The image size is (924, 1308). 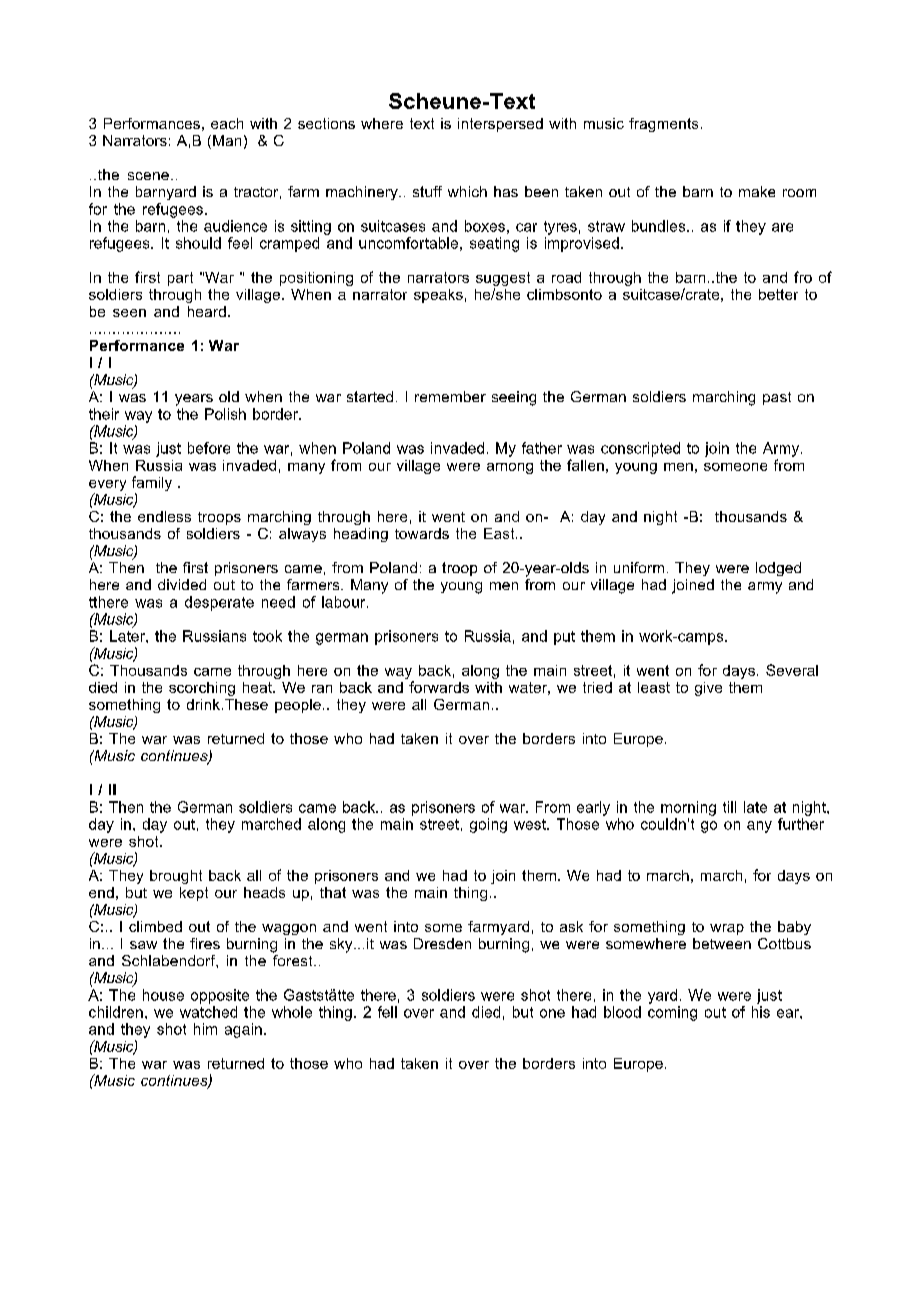 What do you see at coordinates (148, 176) in the screenshot?
I see `scene` at bounding box center [148, 176].
